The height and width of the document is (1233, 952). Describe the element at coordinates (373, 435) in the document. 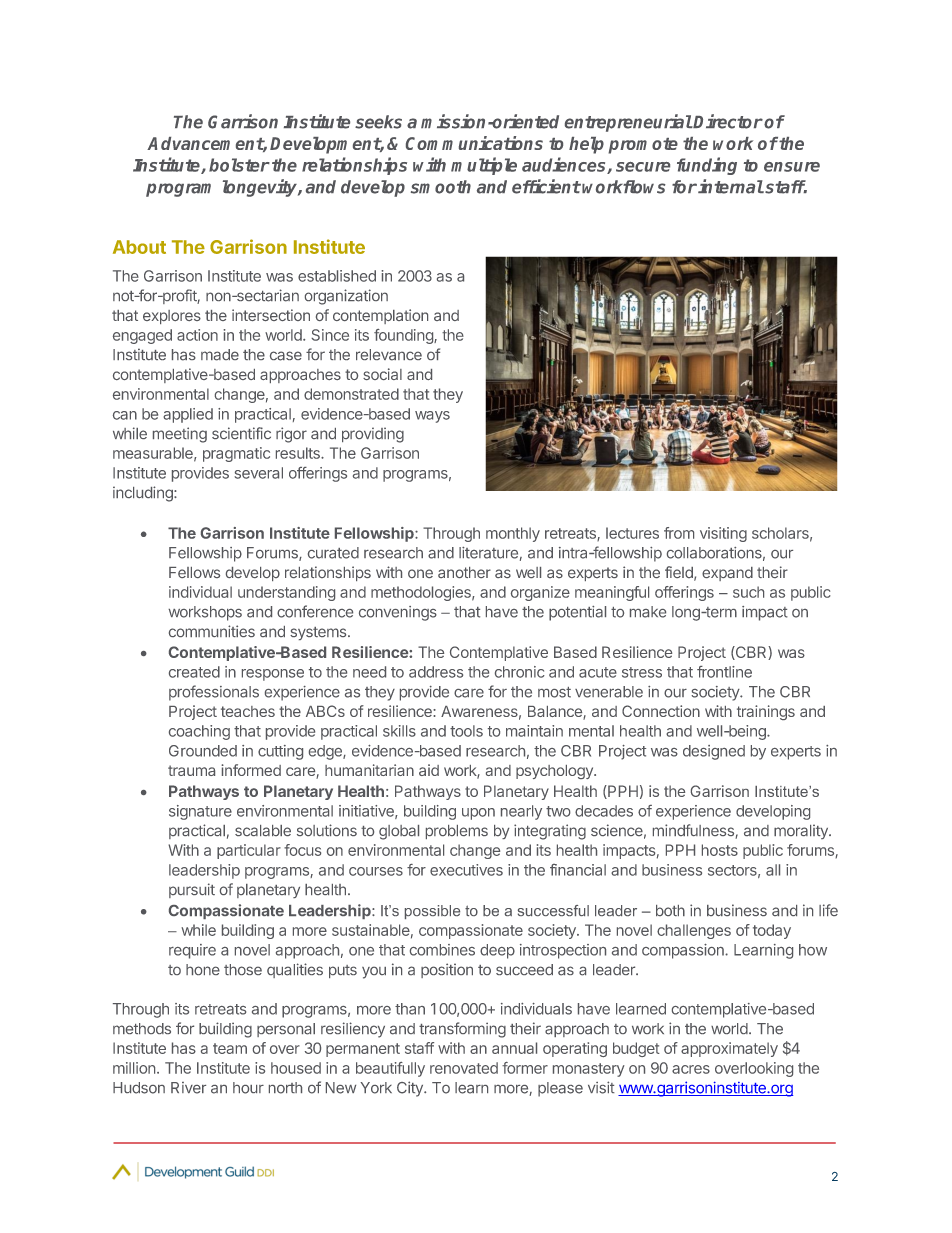

I see `providing` at that location.
